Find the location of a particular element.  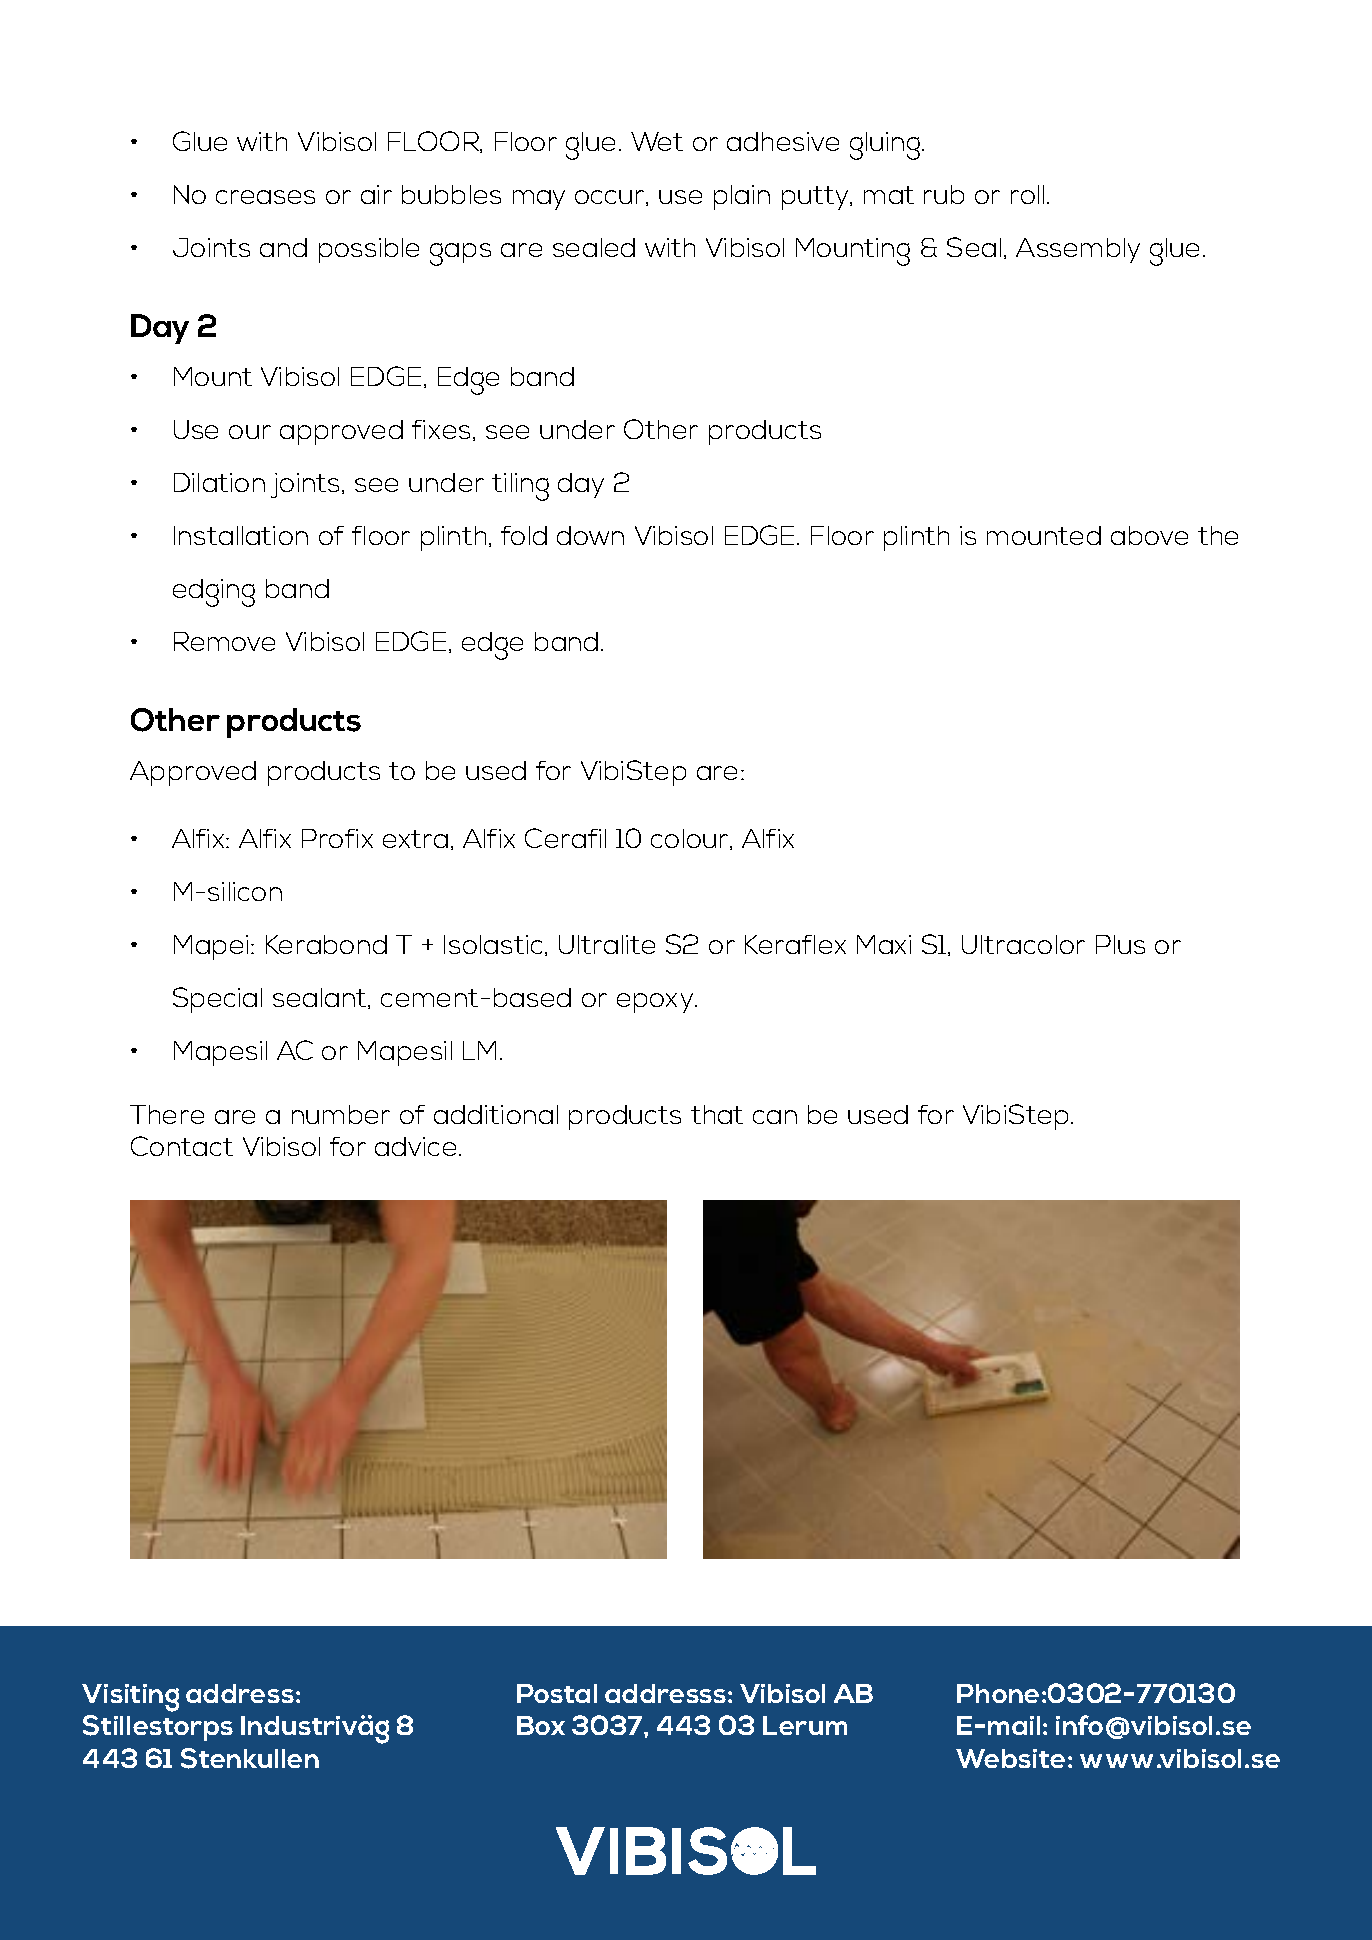

epoxy is located at coordinates (656, 1003).
